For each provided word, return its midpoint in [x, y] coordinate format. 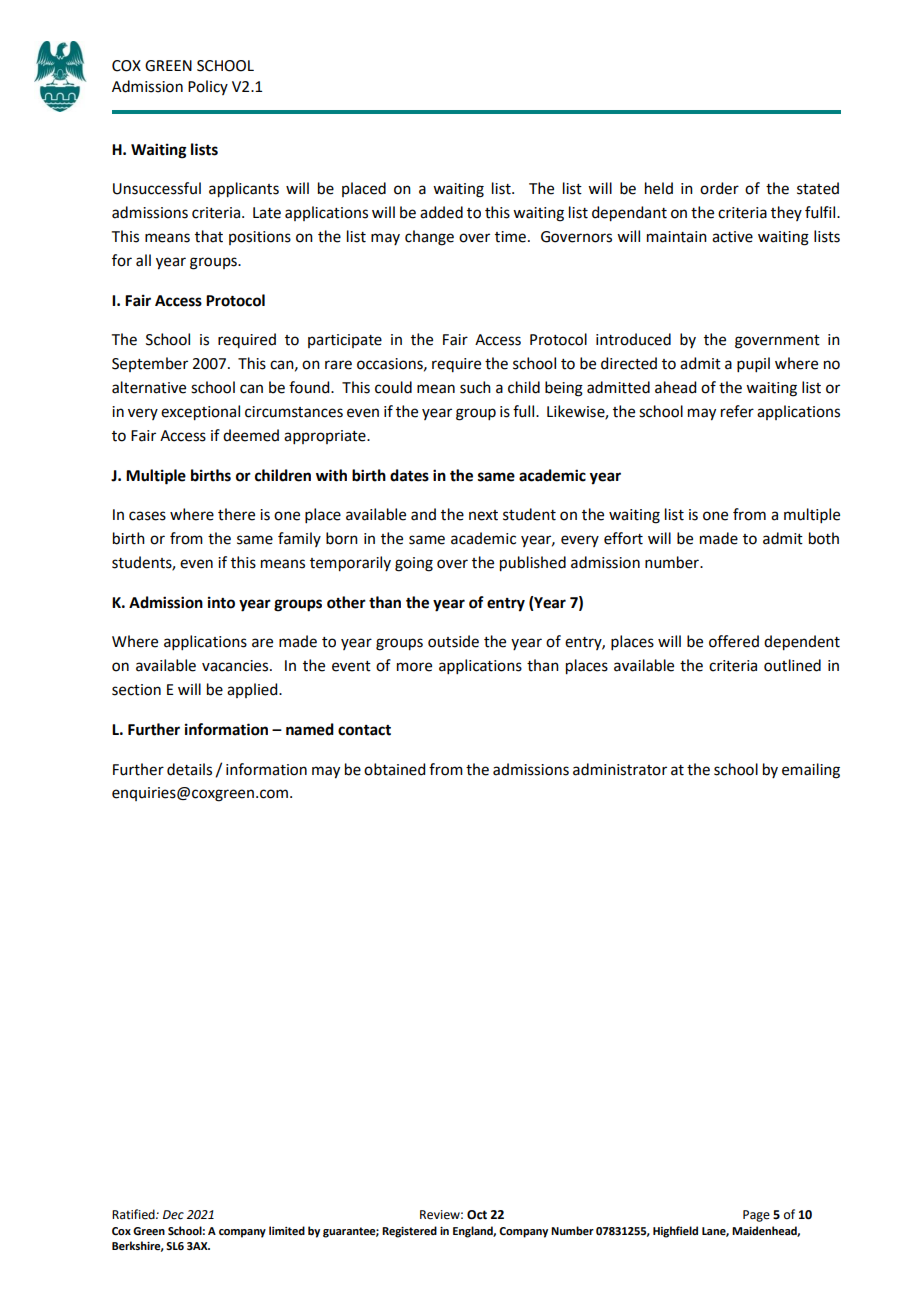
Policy [208, 87]
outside [453, 641]
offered [734, 641]
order [719, 188]
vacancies [236, 666]
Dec [173, 1215]
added [441, 212]
